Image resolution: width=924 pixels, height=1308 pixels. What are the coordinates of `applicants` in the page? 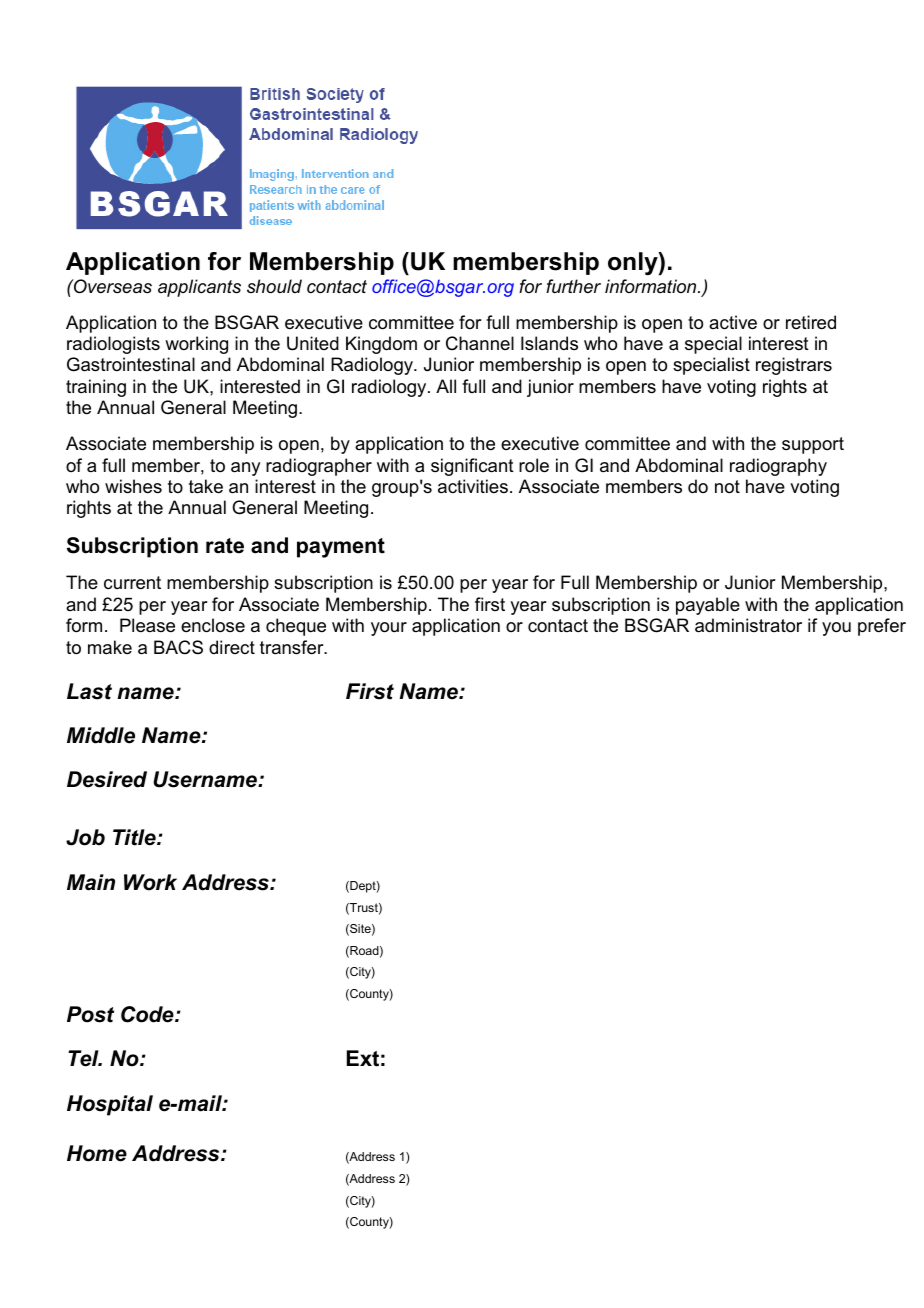 It's located at (199, 288).
